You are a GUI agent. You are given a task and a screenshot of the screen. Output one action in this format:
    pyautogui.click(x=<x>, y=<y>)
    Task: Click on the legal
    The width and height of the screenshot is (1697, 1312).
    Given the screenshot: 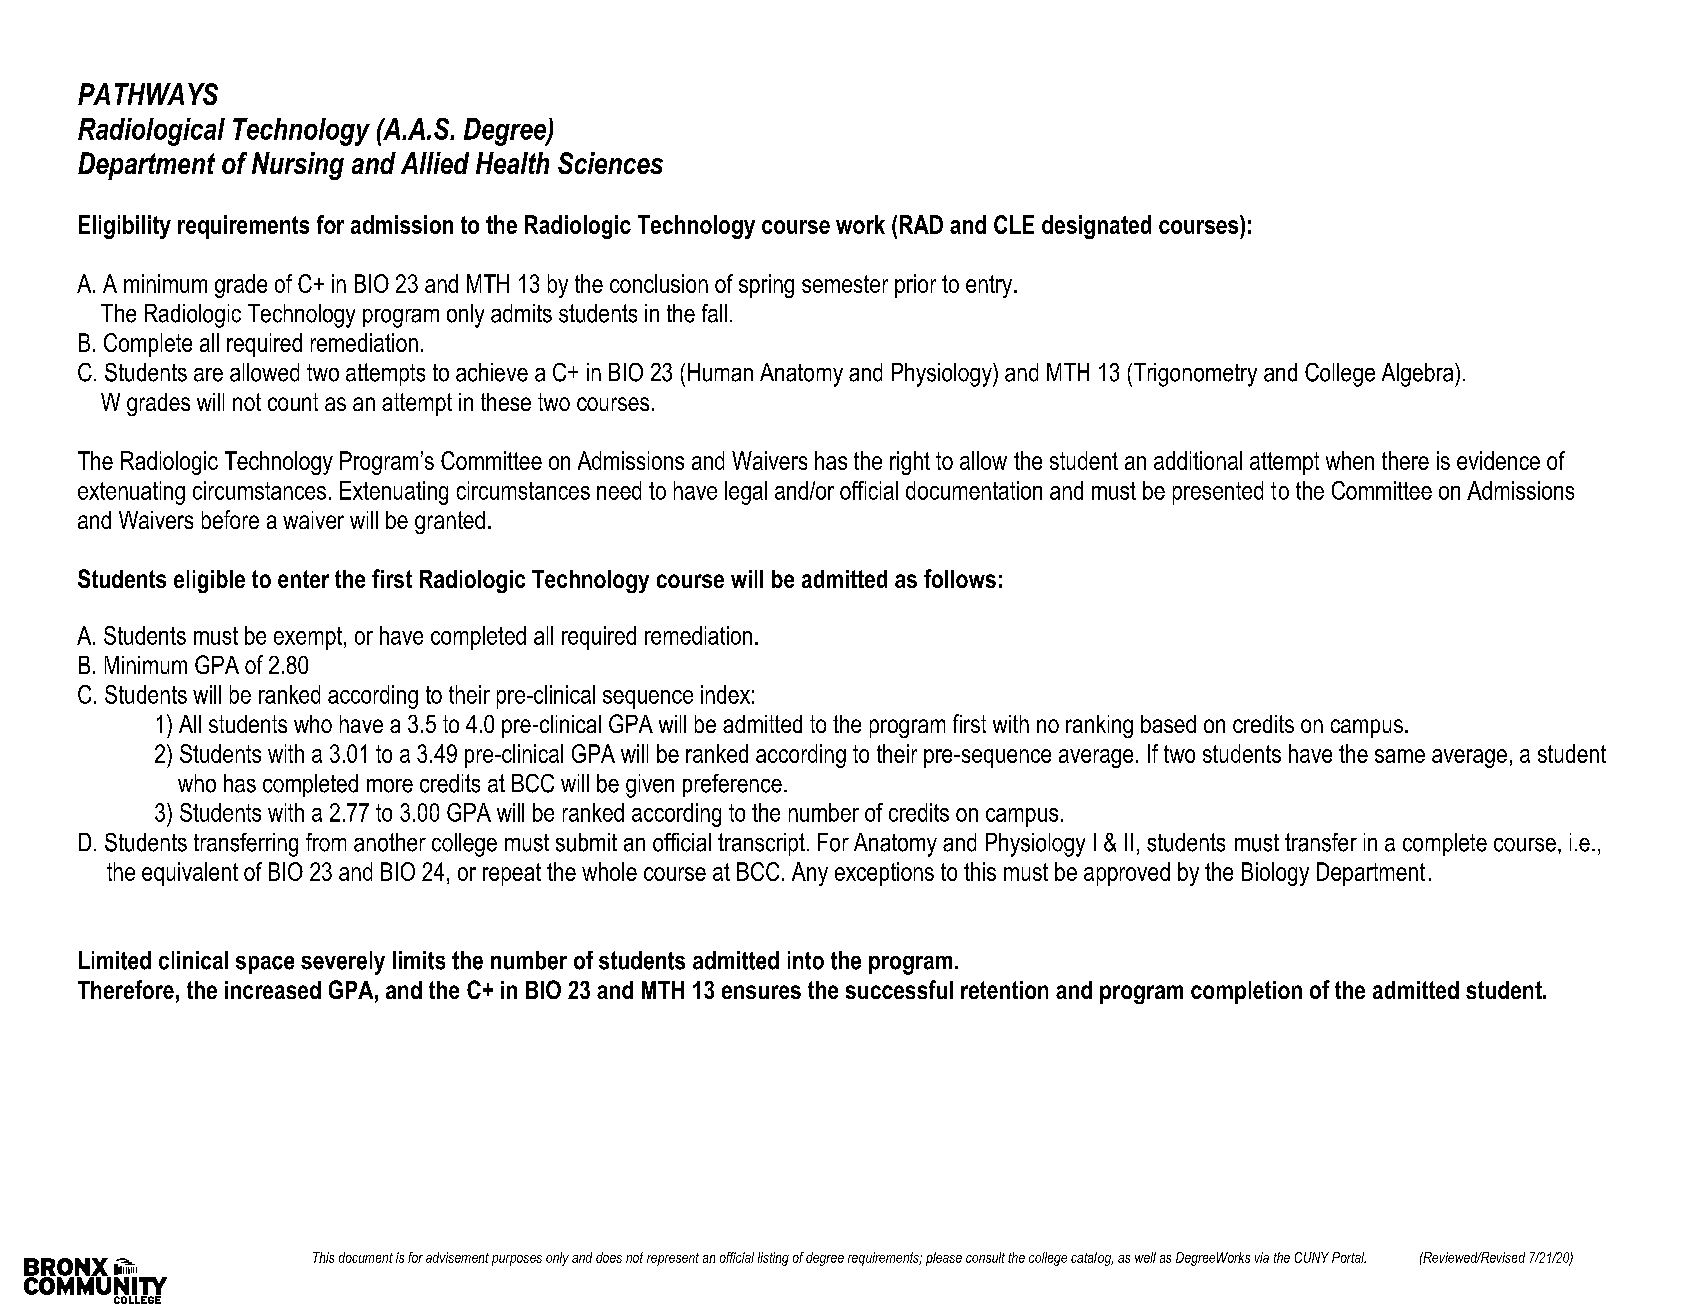 What is the action you would take?
    pyautogui.click(x=746, y=493)
